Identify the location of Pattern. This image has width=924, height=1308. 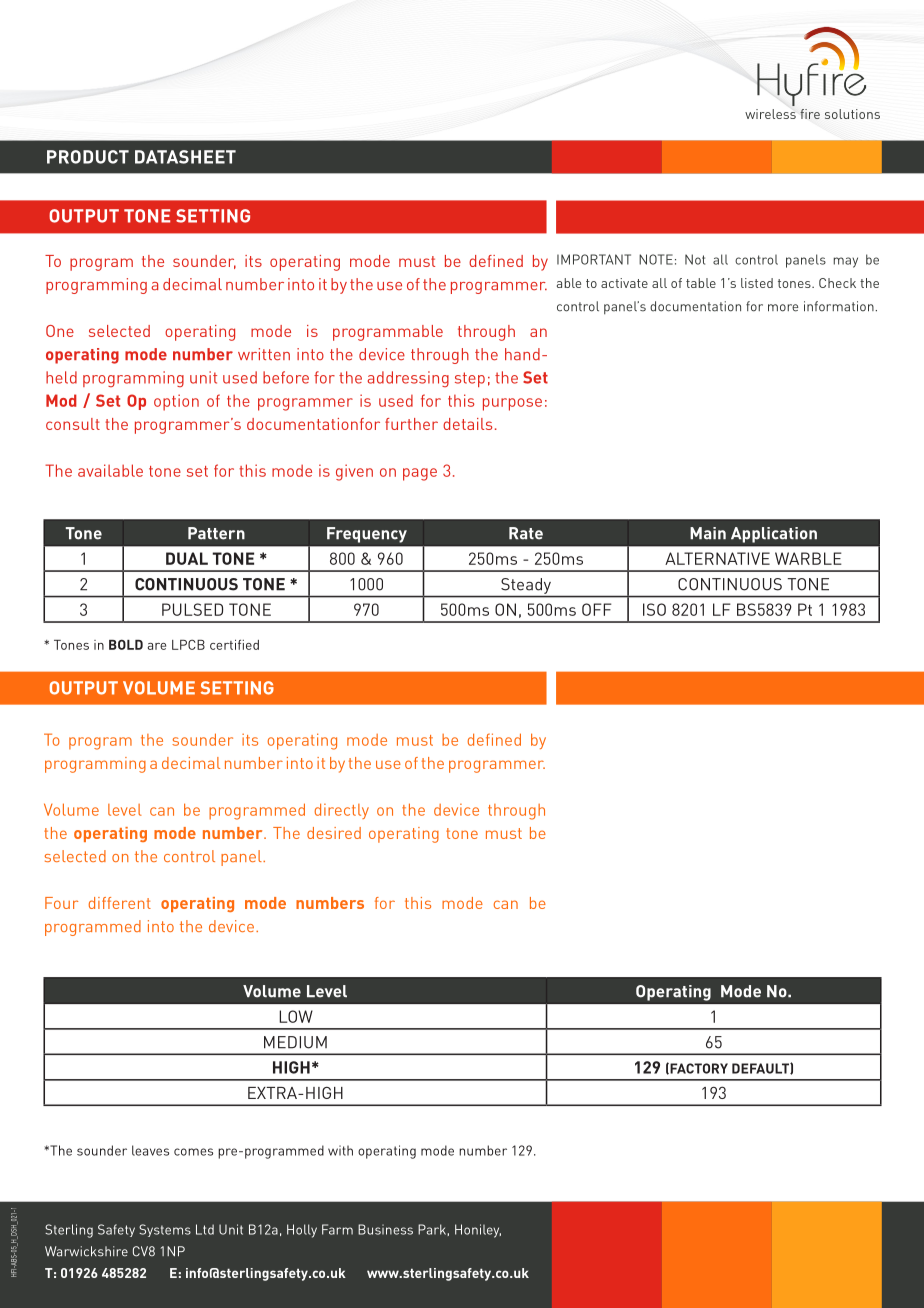
(216, 533).
